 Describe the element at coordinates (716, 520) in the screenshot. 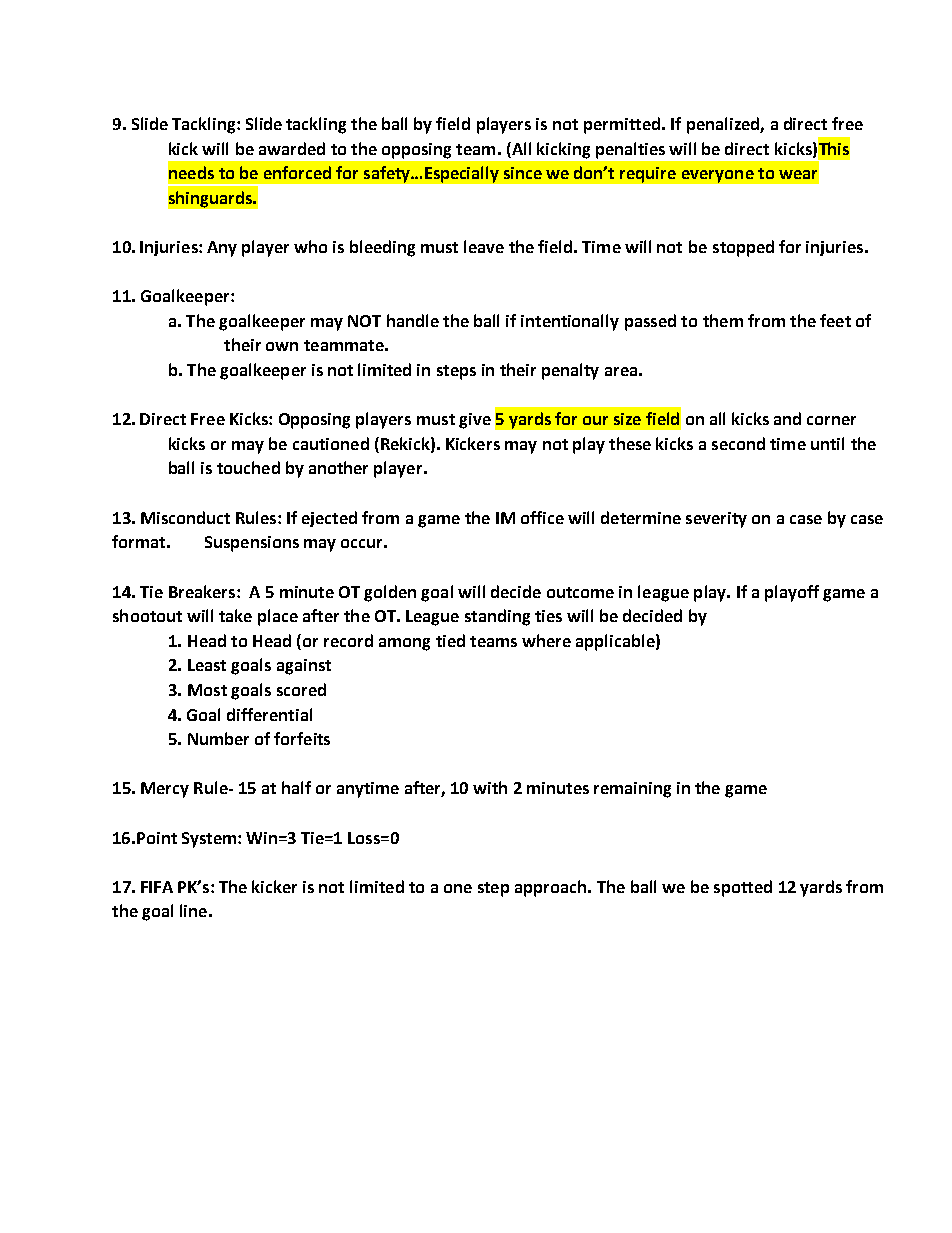

I see `severity` at that location.
